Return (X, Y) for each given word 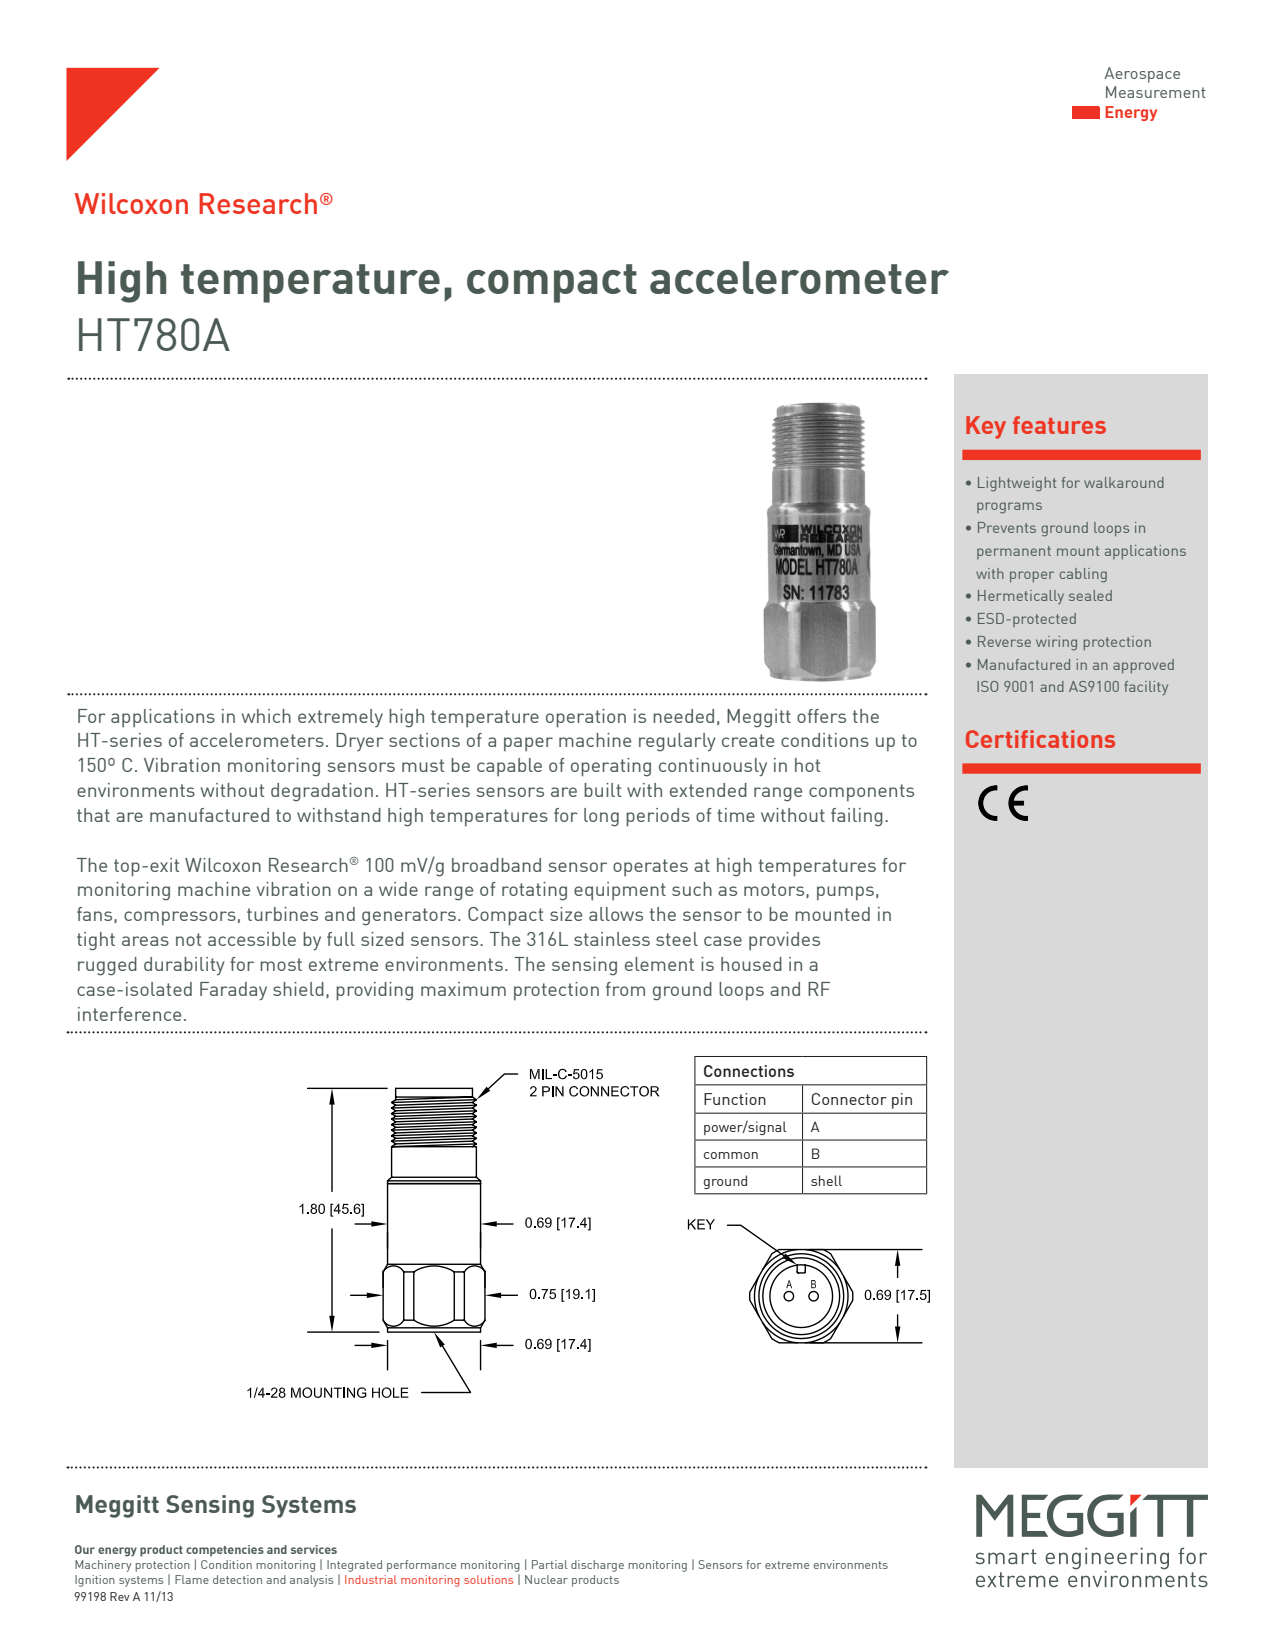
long (601, 817)
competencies (225, 1551)
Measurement (1156, 92)
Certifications (1040, 739)
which (266, 716)
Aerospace (1142, 75)
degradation (322, 792)
